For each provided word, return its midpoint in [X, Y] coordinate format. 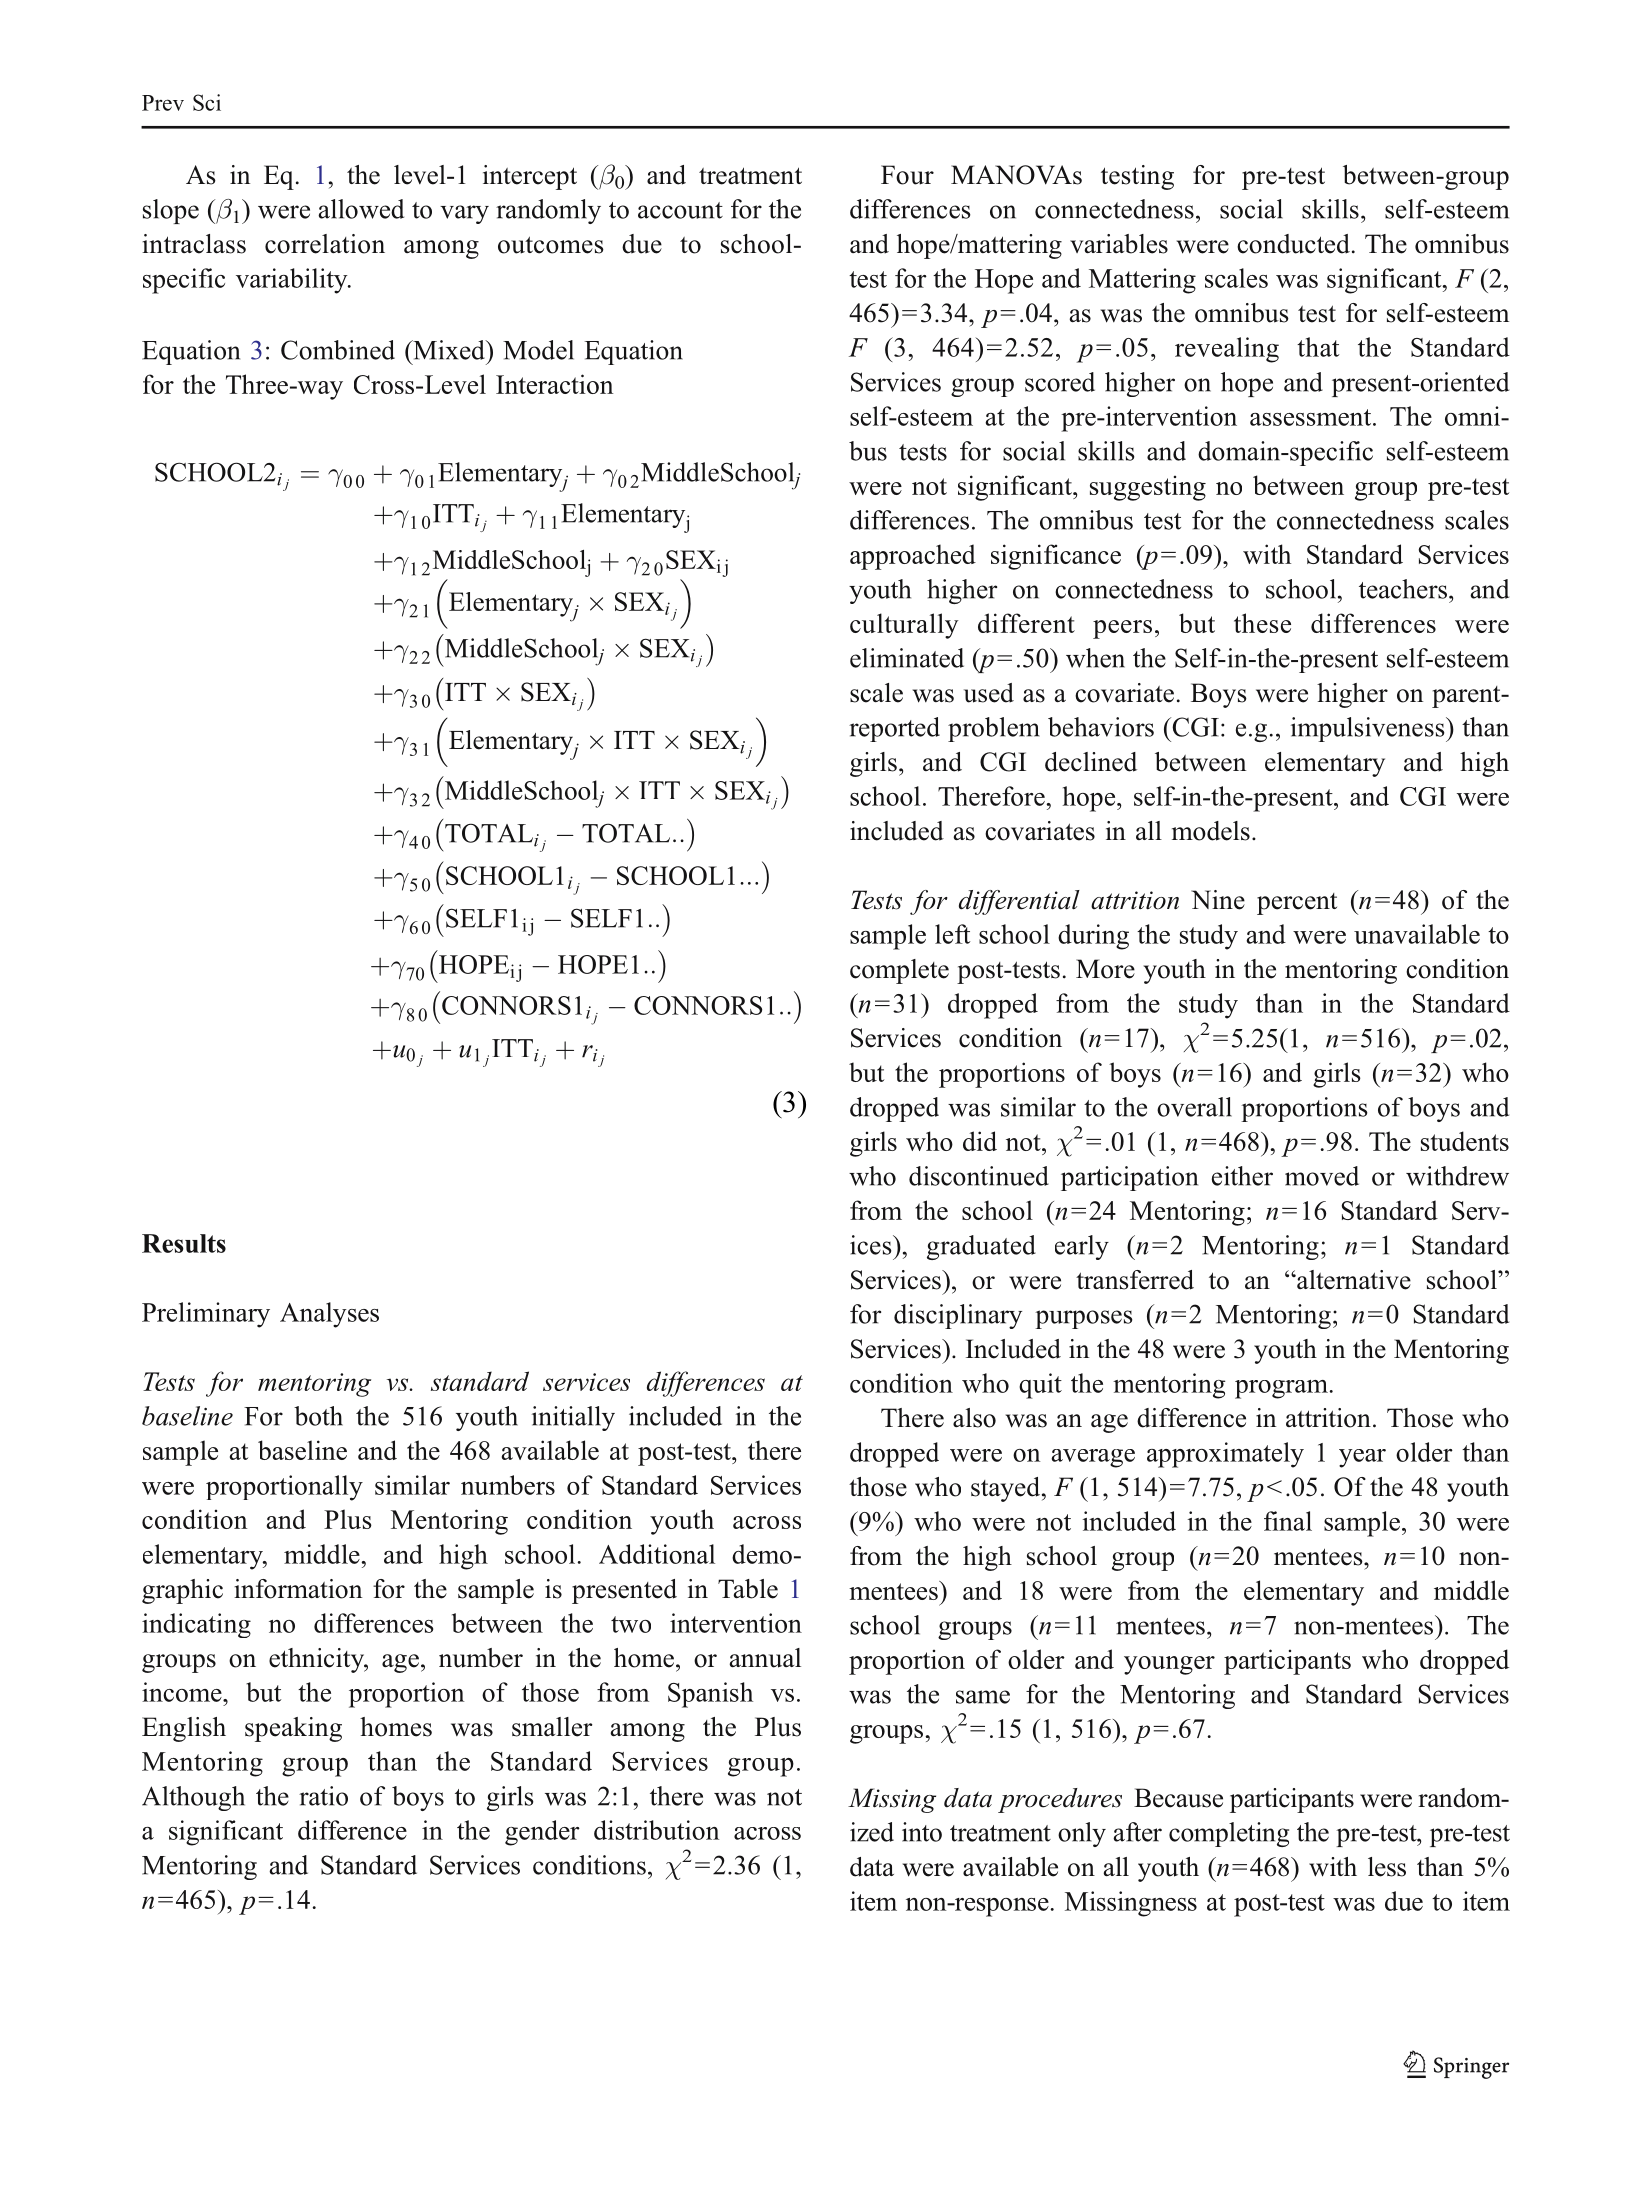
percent [1297, 904]
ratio [323, 1796]
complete [899, 971]
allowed [361, 209]
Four [907, 175]
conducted [1293, 244]
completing [1229, 1834]
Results [184, 1243]
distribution [656, 1830]
